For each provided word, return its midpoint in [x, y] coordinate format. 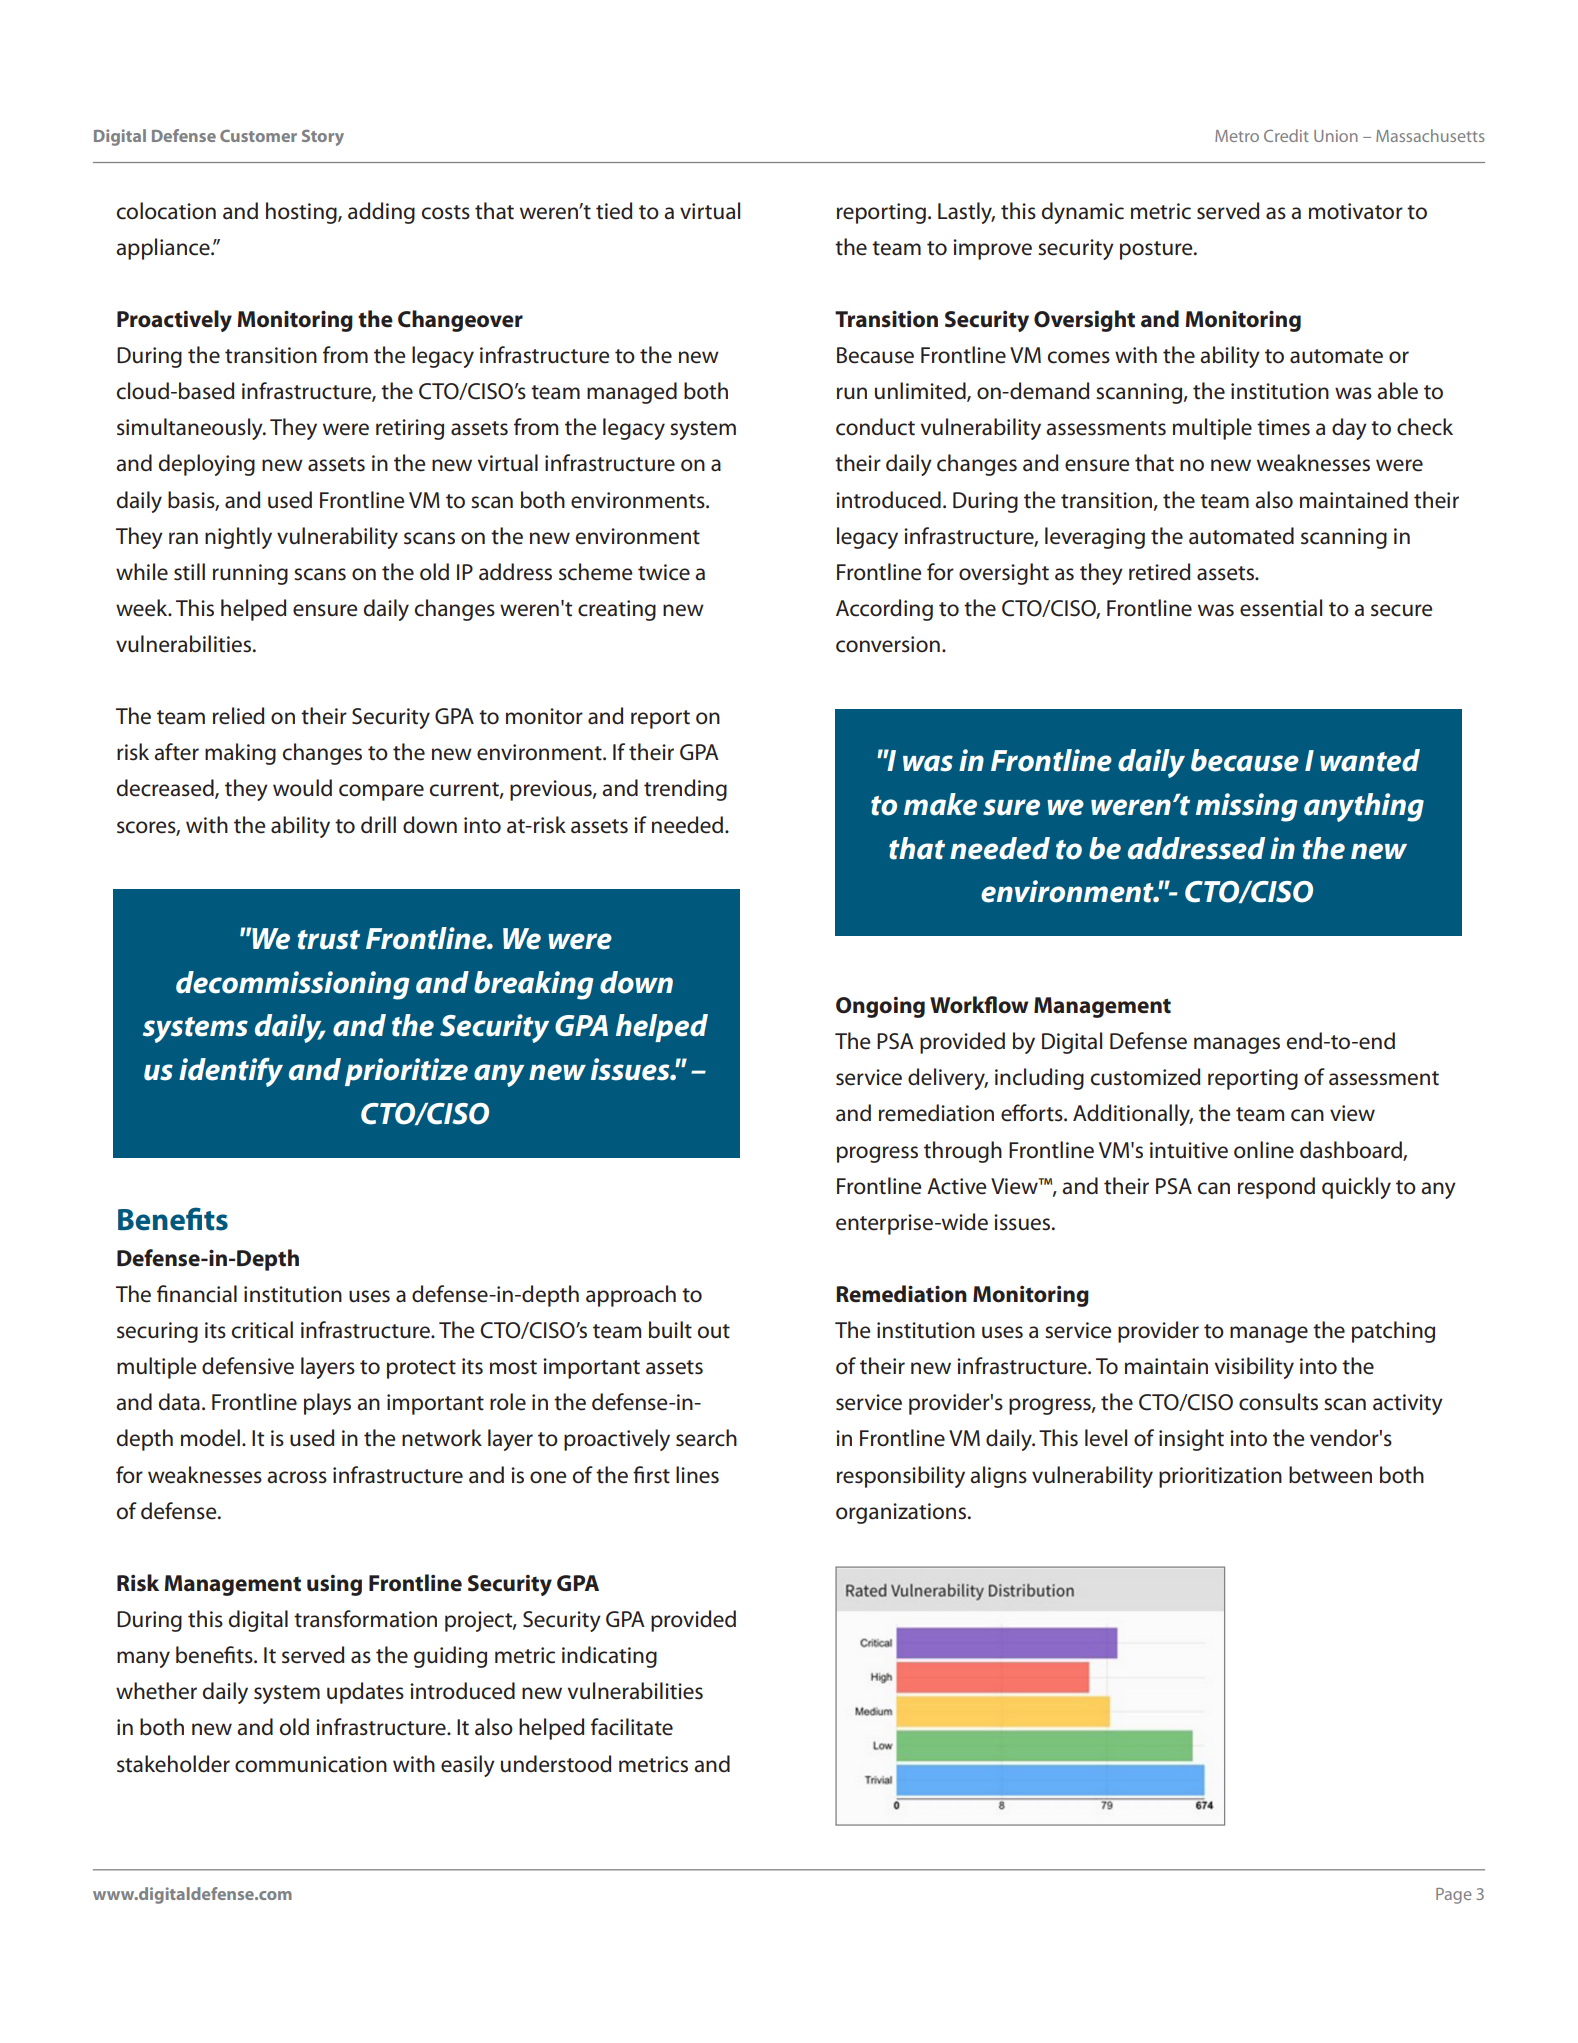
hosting [302, 213]
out [714, 1331]
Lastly [966, 213]
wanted [1370, 760]
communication [311, 1764]
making [240, 754]
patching [1393, 1332]
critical [262, 1330]
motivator [1356, 211]
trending [685, 790]
